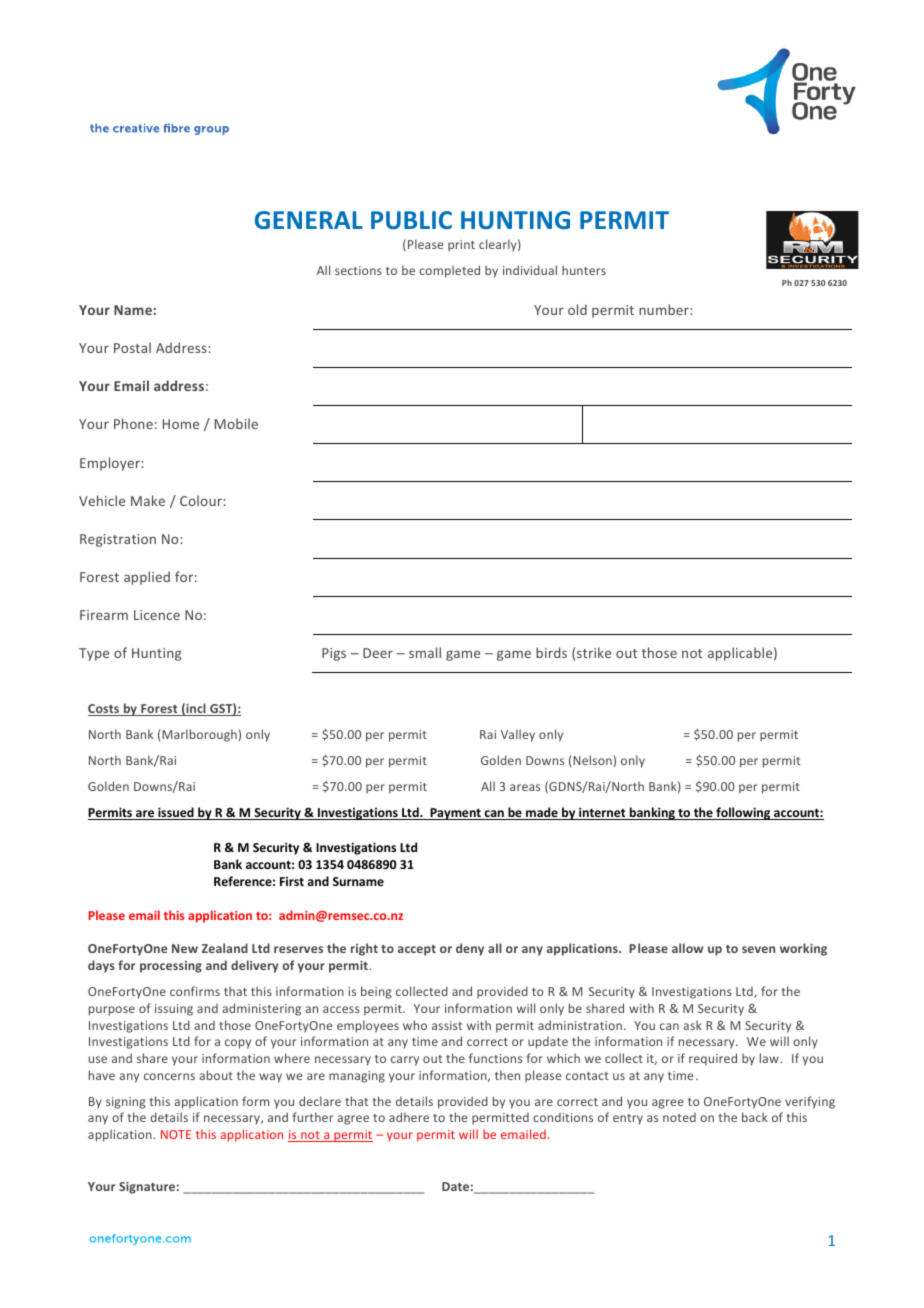 The width and height of the screenshot is (924, 1308). What do you see at coordinates (169, 1076) in the screenshot?
I see `concerns` at bounding box center [169, 1076].
